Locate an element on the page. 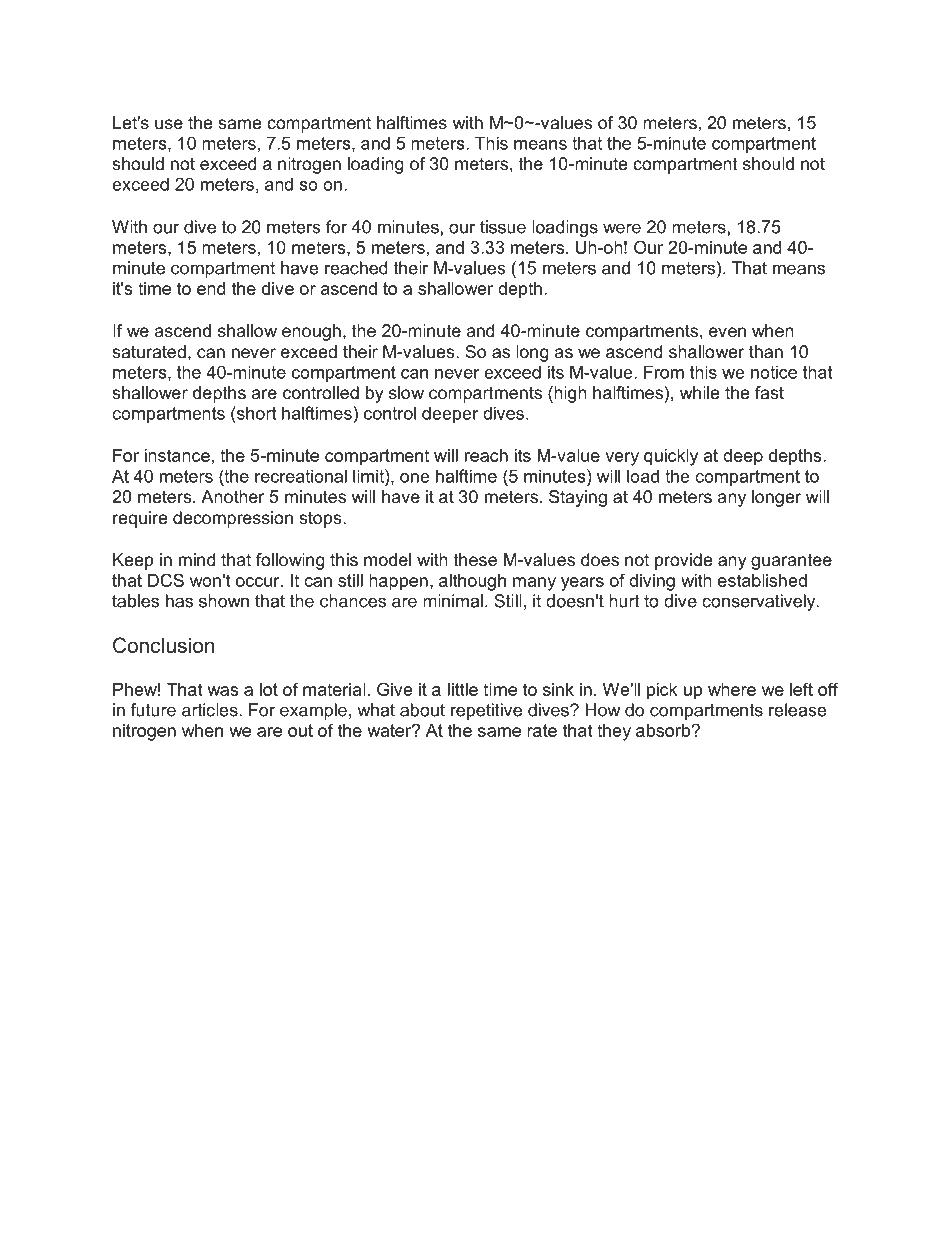 The height and width of the document is (1233, 952). mind is located at coordinates (197, 559).
